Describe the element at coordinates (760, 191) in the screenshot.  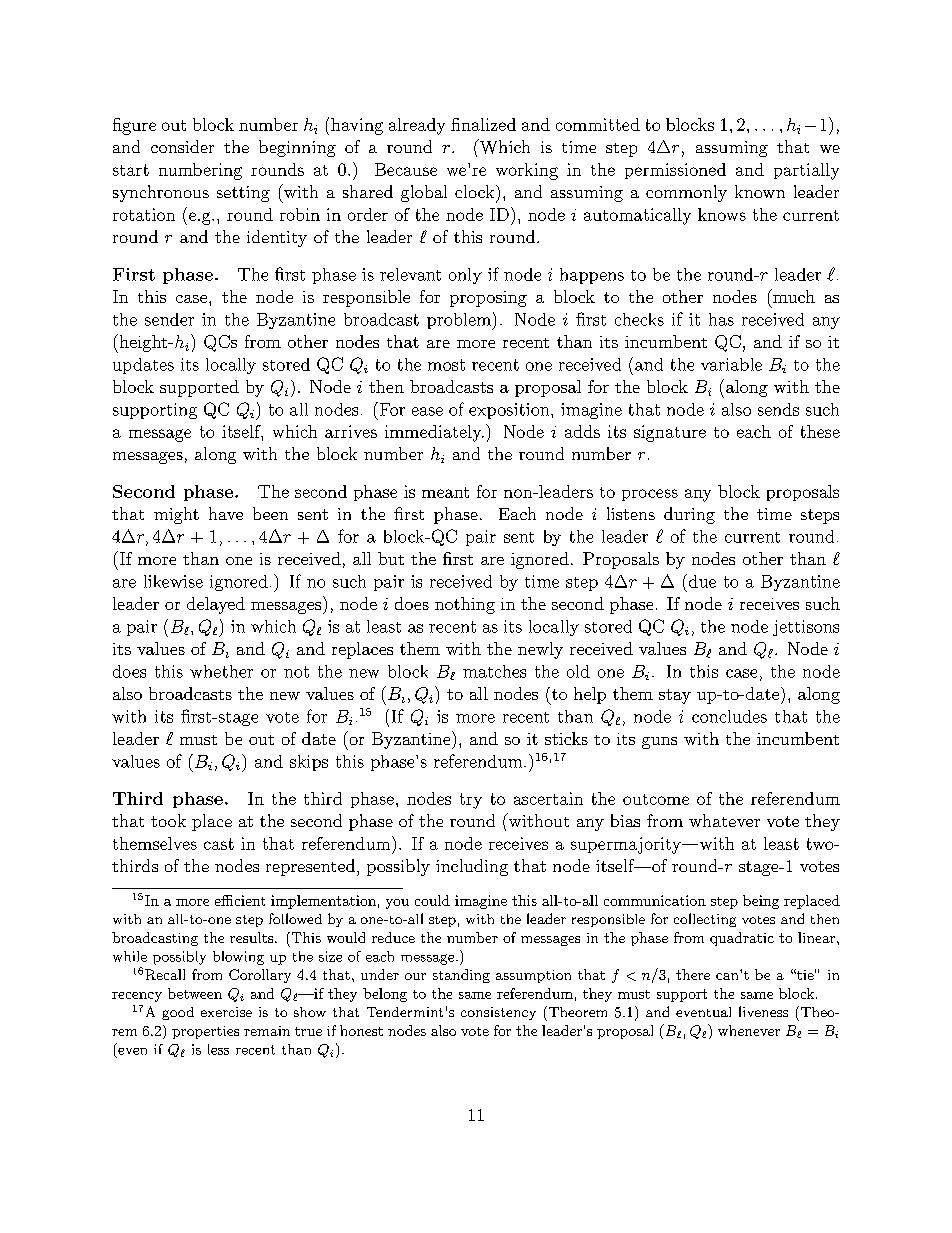
I see `known` at that location.
